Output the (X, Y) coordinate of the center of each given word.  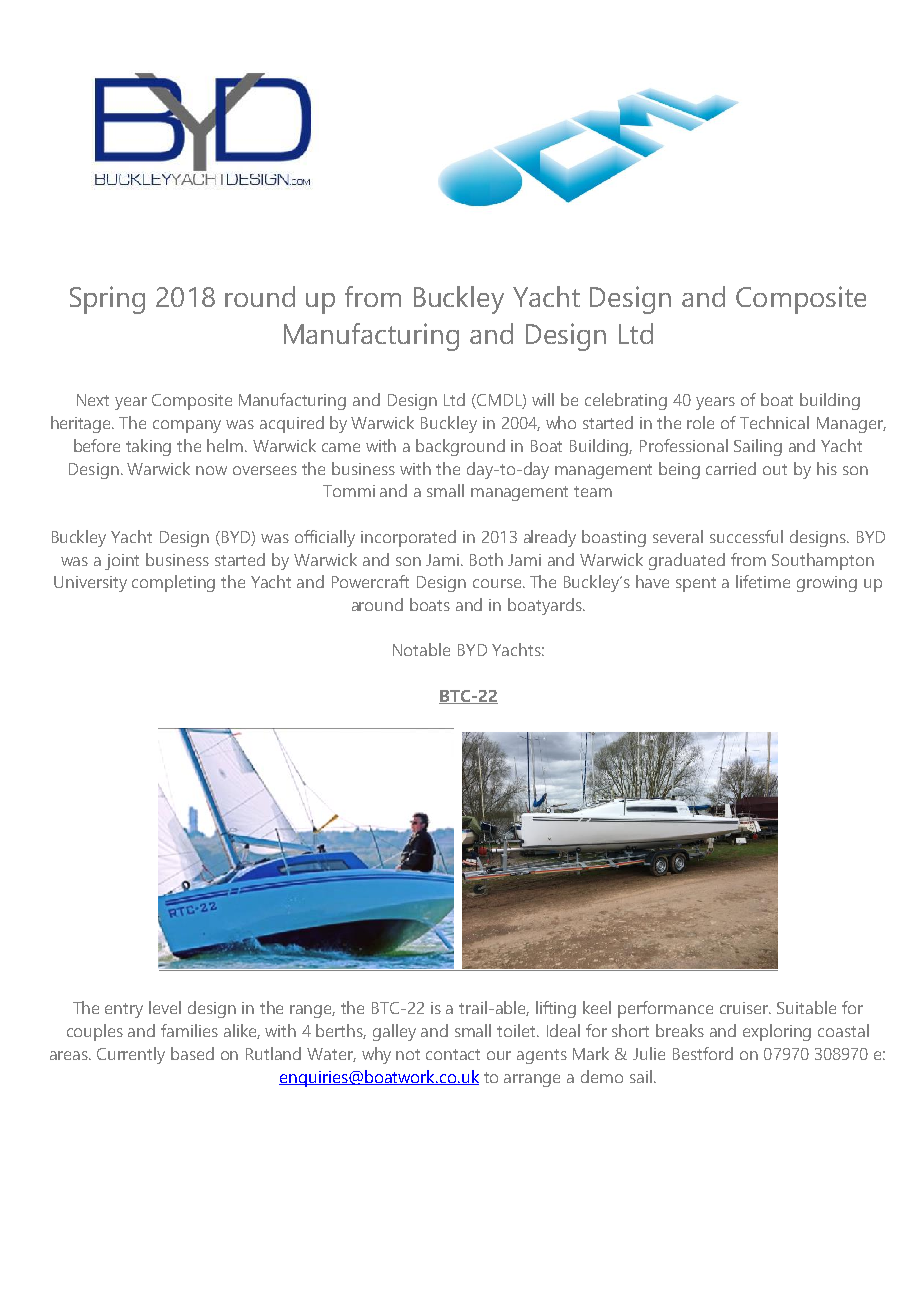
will (543, 399)
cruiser (745, 1008)
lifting (556, 1009)
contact (453, 1054)
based (192, 1053)
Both (486, 559)
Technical (774, 422)
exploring (777, 1032)
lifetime (763, 581)
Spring (107, 300)
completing (173, 583)
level (165, 1007)
